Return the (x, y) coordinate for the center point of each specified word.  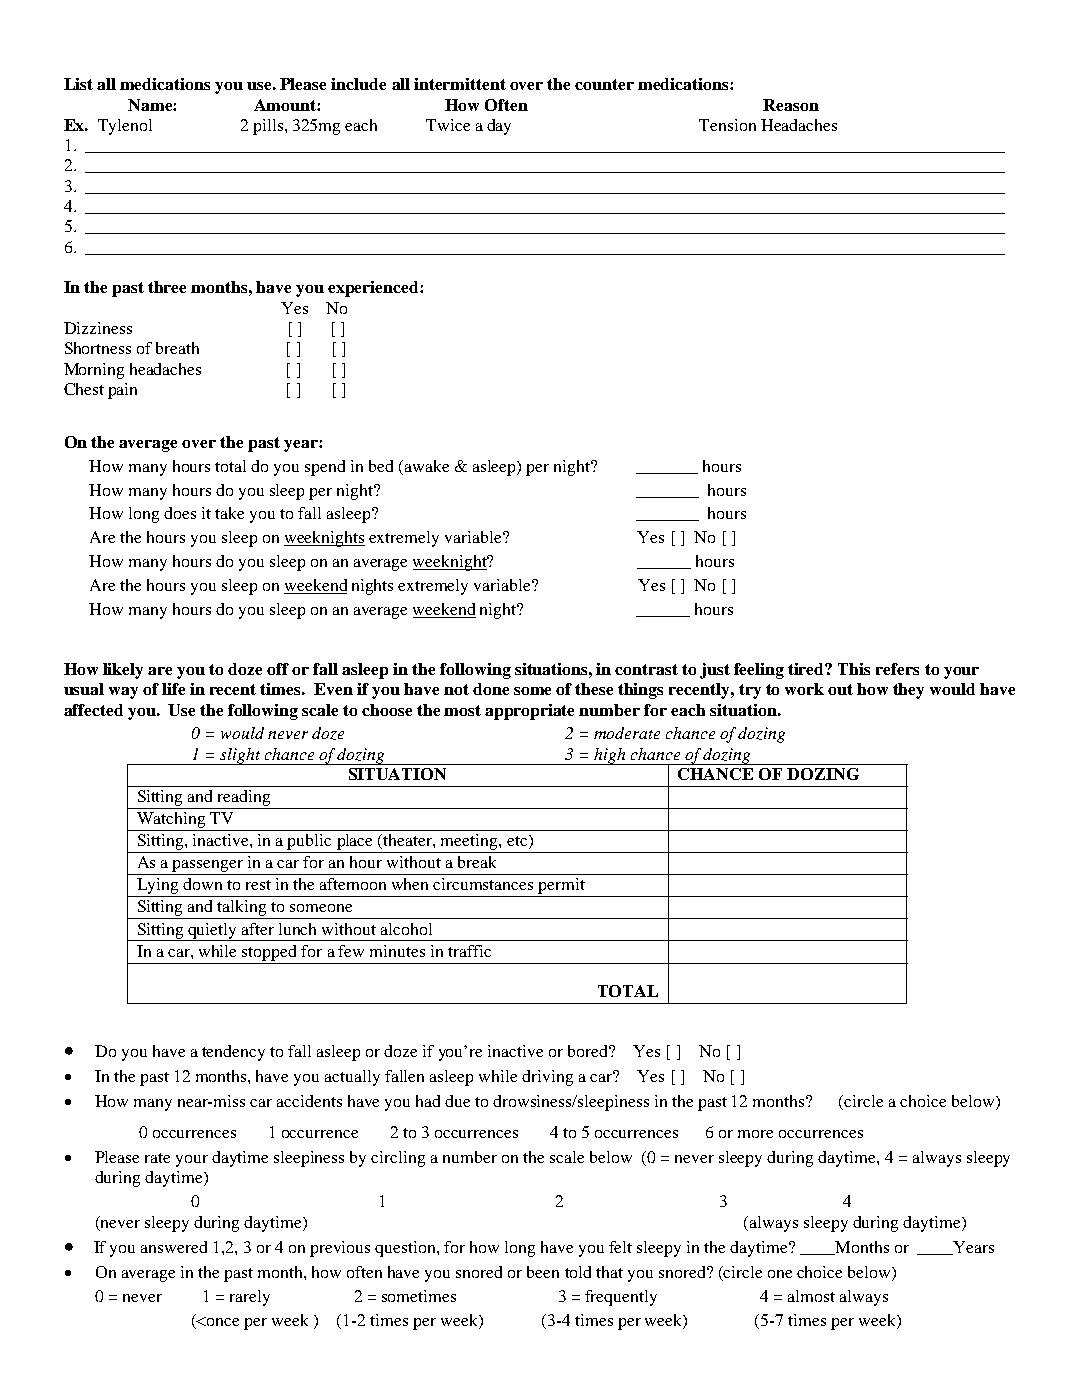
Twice (448, 125)
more (755, 1134)
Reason (791, 105)
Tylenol (125, 127)
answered (174, 1247)
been (543, 1272)
